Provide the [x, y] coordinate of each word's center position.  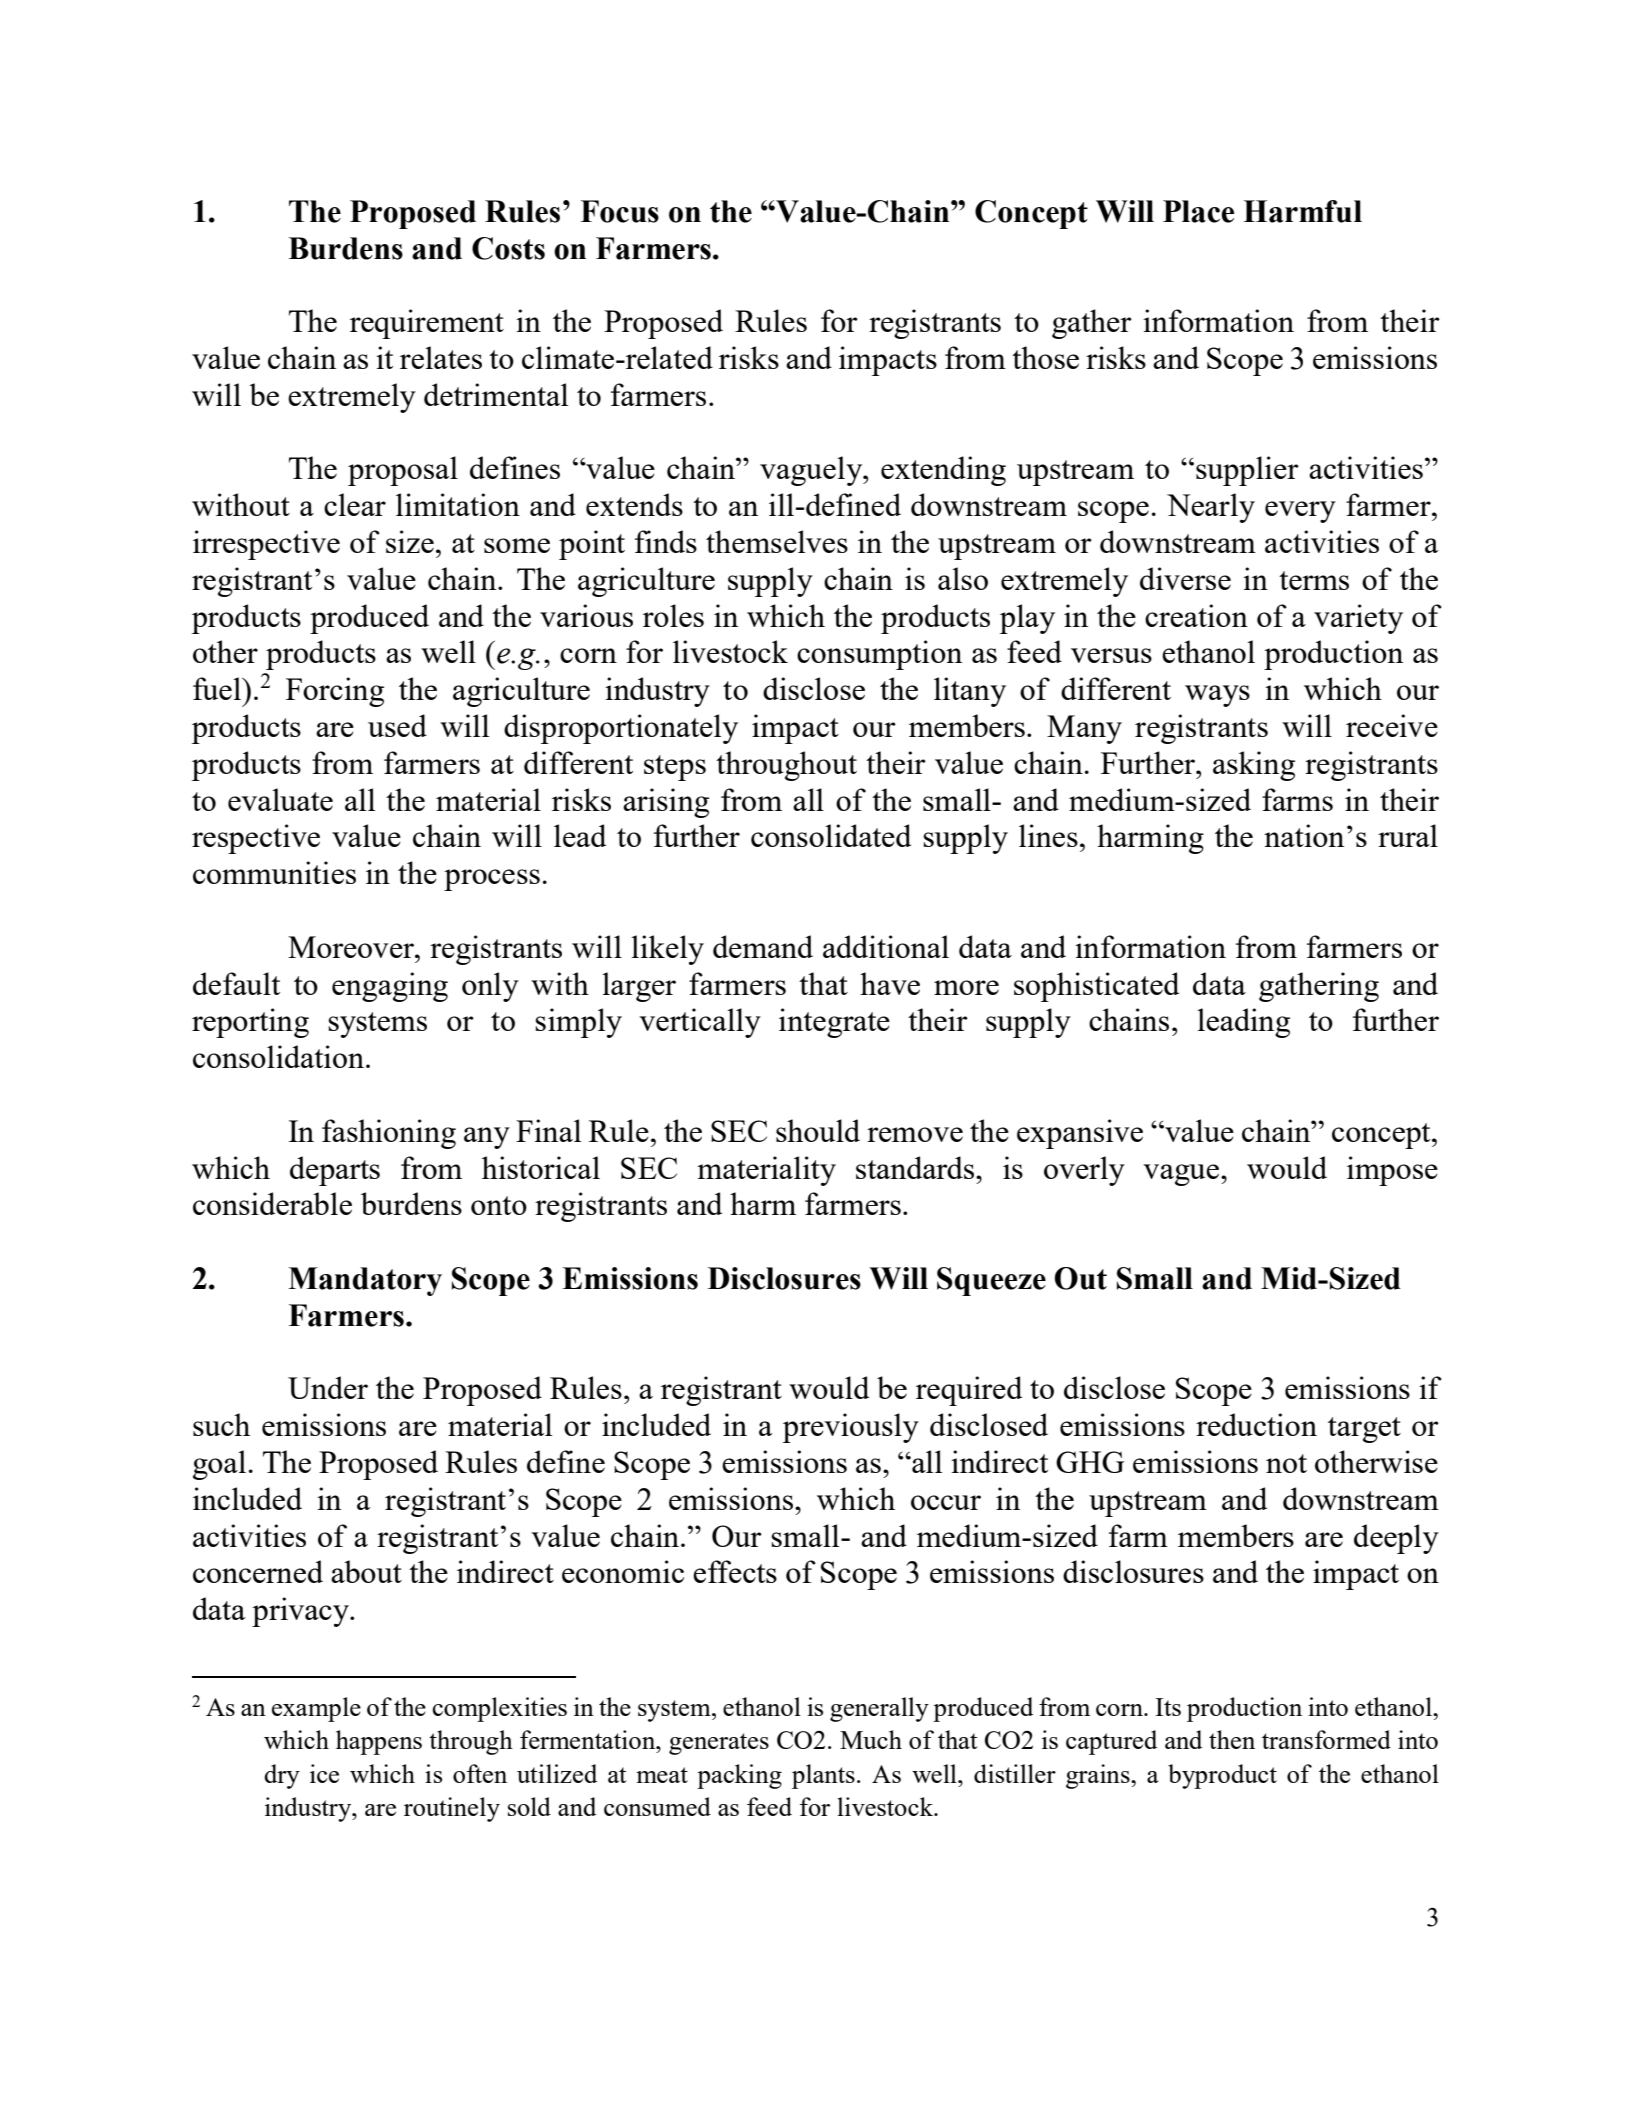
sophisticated [1096, 987]
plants [823, 1776]
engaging [390, 987]
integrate [834, 1023]
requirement [427, 324]
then [1232, 1739]
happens [379, 1742]
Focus [620, 211]
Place [1198, 211]
